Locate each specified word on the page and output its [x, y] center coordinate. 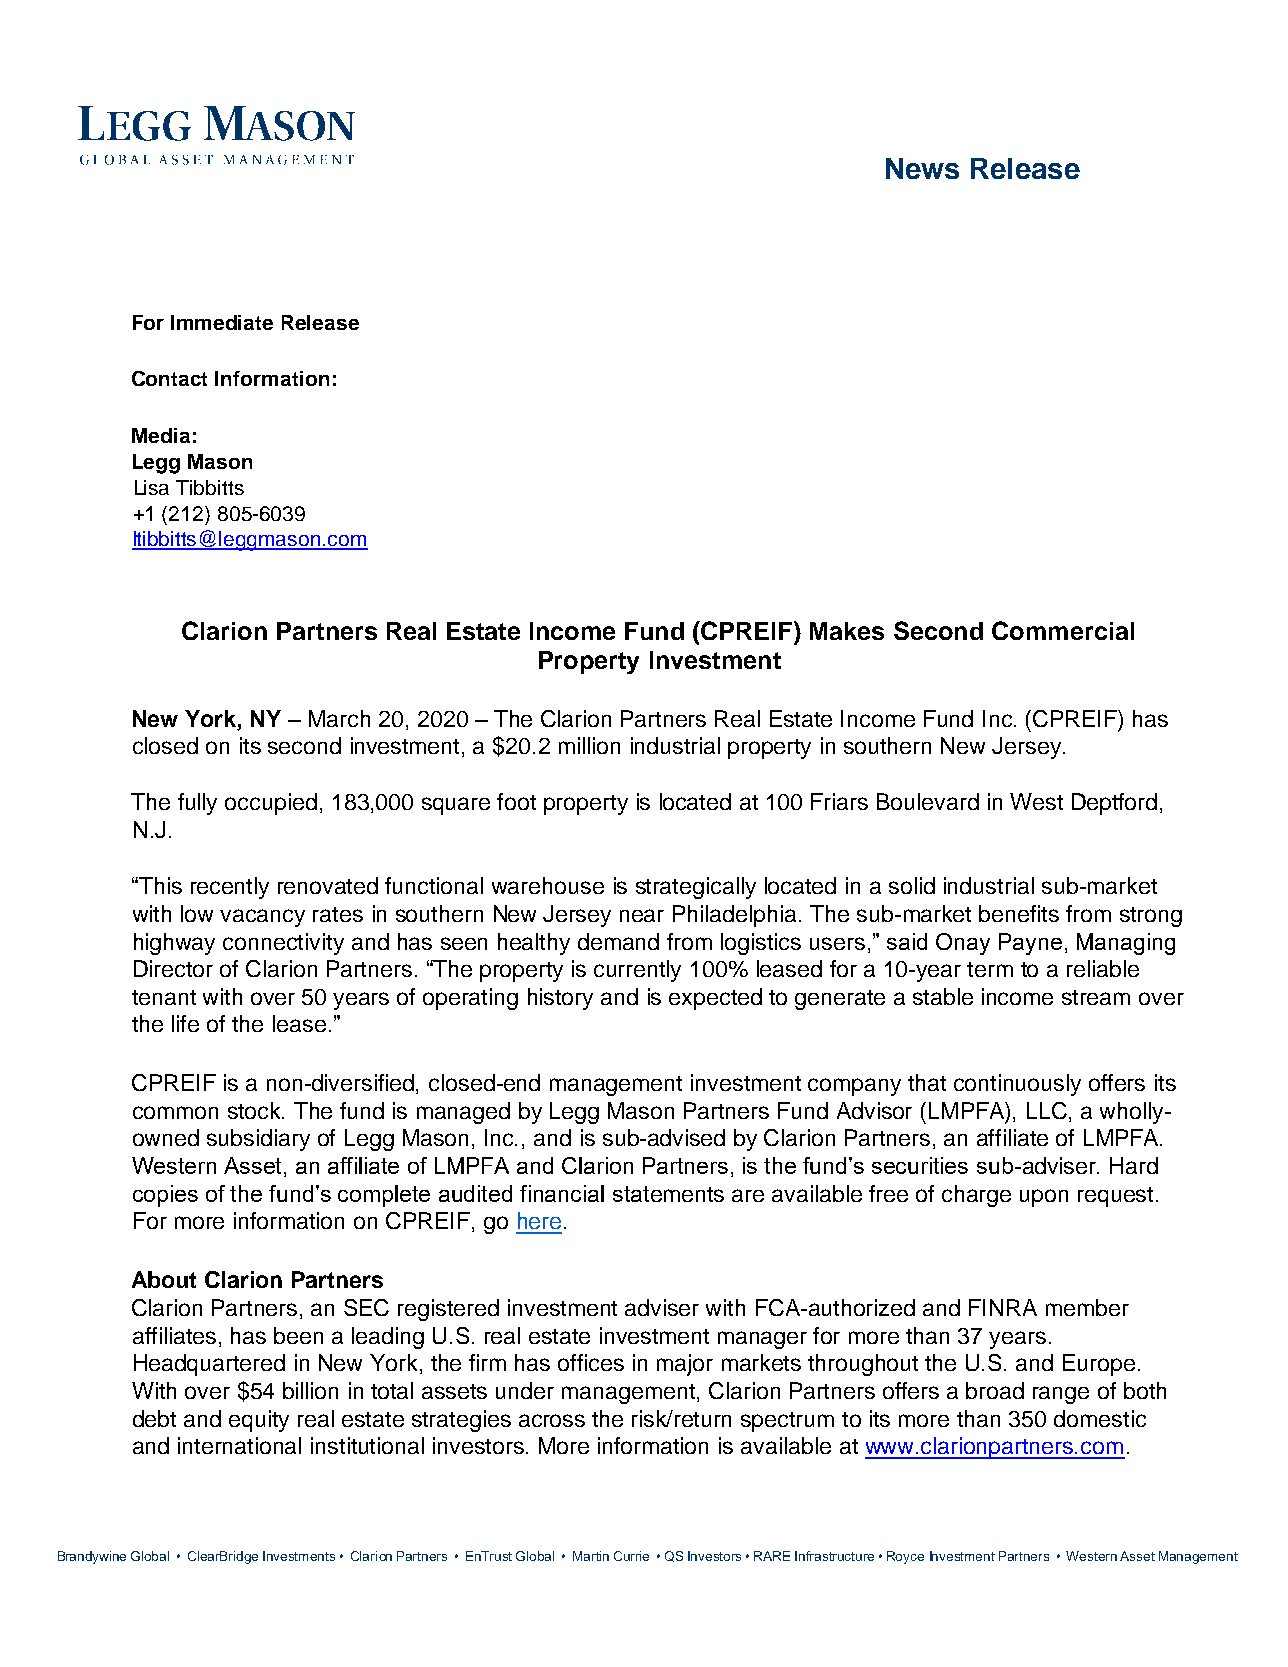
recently [230, 888]
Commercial [1063, 630]
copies [165, 1196]
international [239, 1445]
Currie [631, 1556]
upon [1044, 1198]
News [922, 168]
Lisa [152, 487]
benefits [1019, 913]
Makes [847, 631]
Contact [169, 378]
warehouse [548, 885]
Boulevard [928, 801]
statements [668, 1194]
